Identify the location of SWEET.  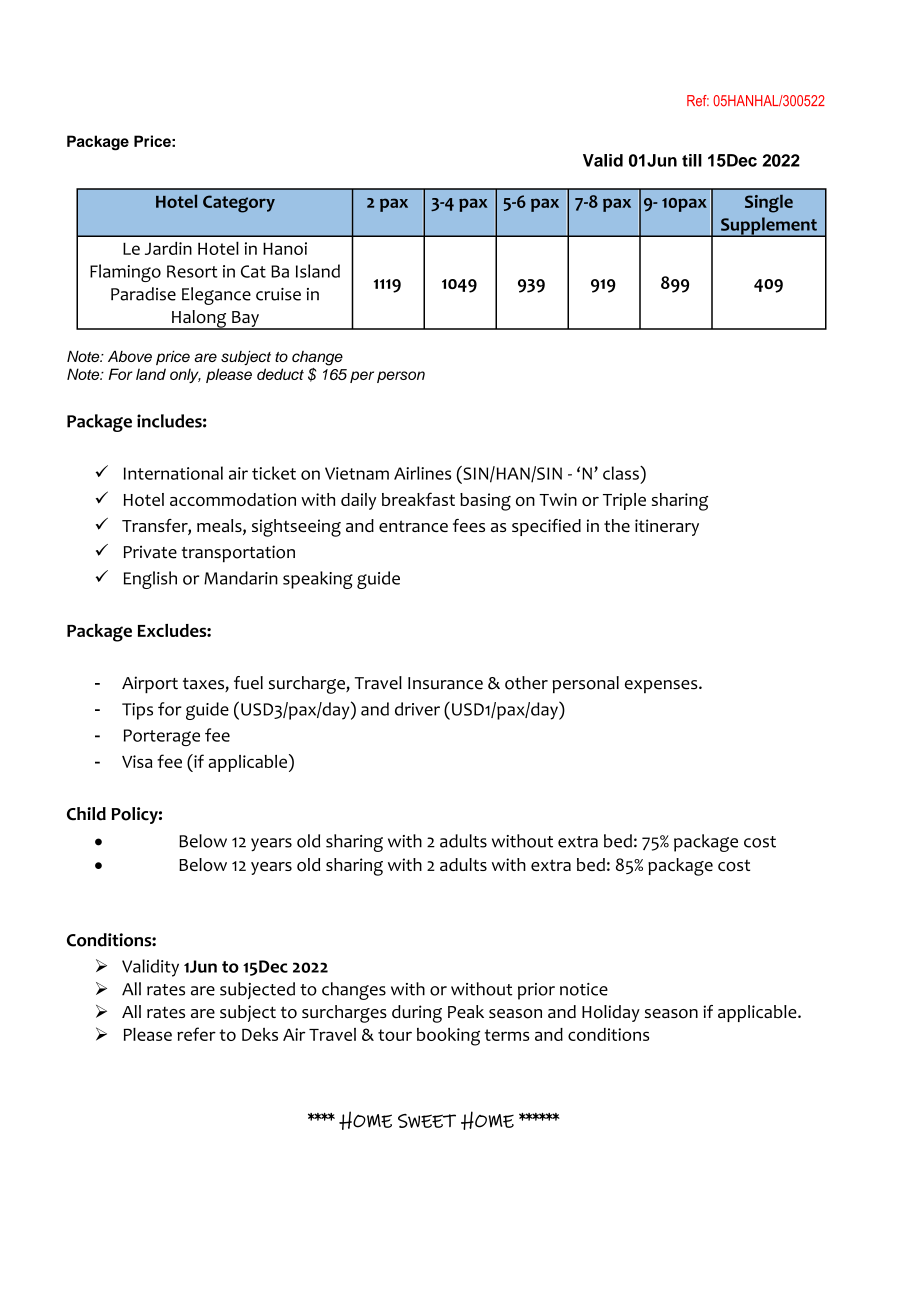
(427, 1121).
